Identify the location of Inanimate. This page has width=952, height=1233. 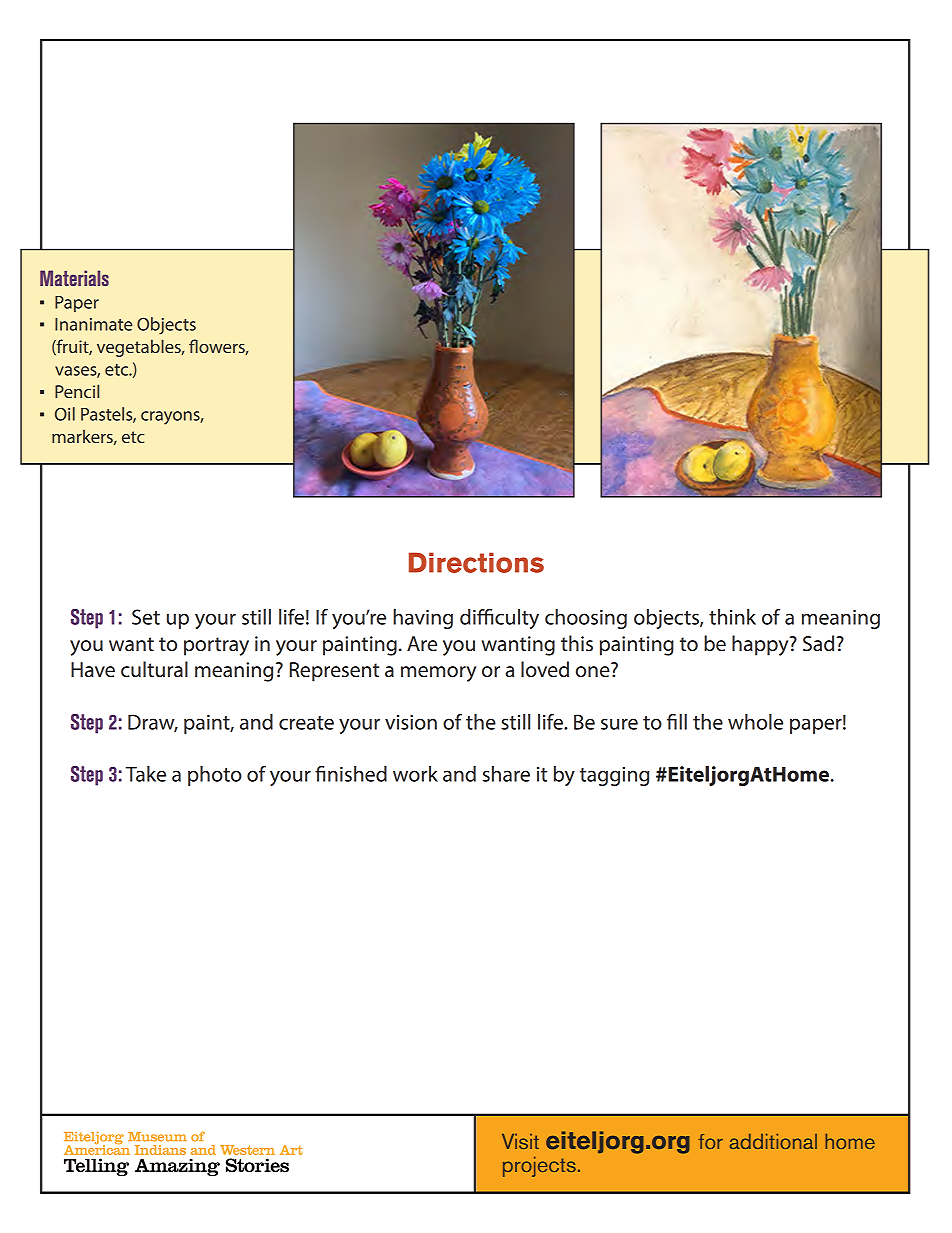
(93, 324).
